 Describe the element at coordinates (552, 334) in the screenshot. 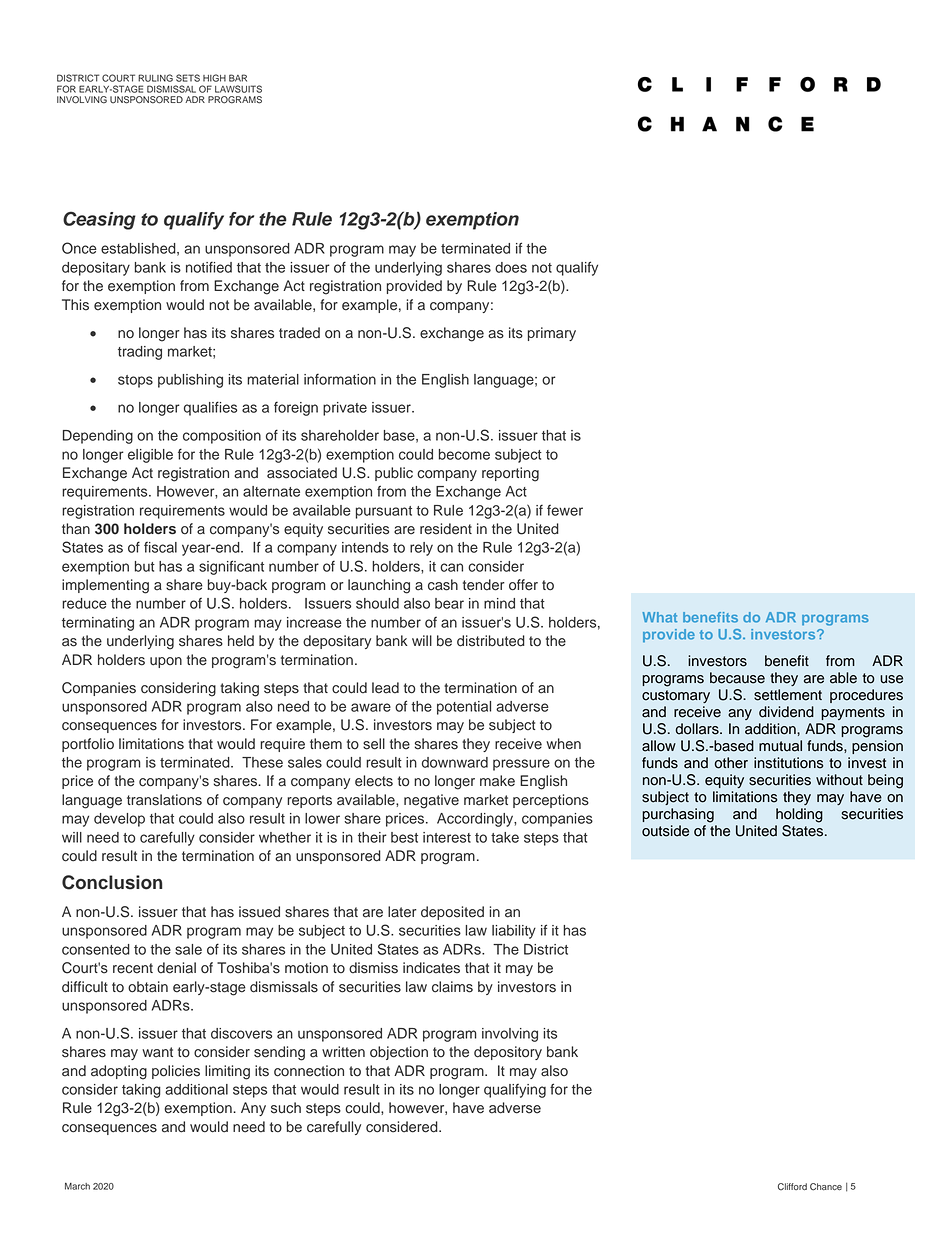

I see `primary` at that location.
